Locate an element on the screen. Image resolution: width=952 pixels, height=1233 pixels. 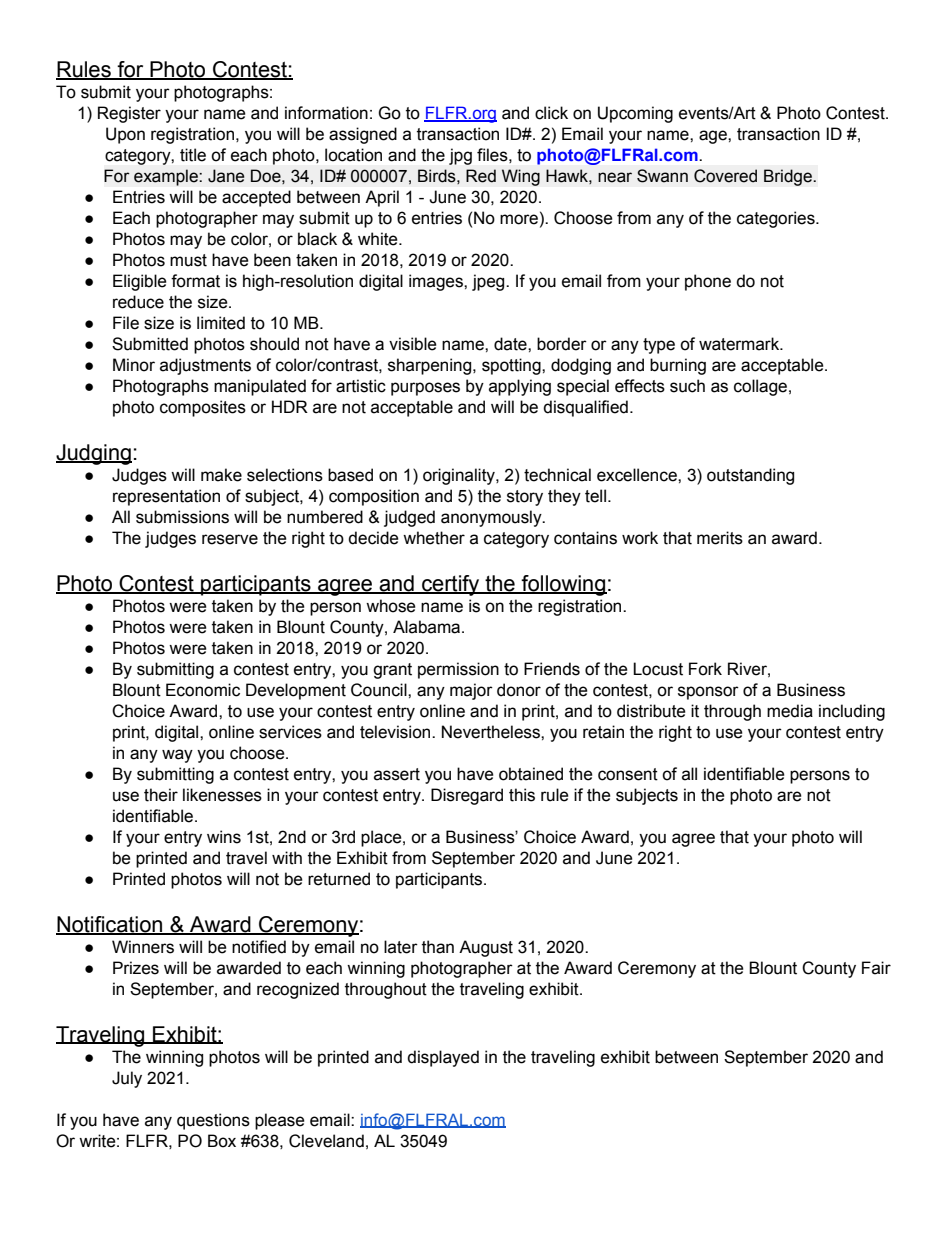
title is located at coordinates (193, 155).
